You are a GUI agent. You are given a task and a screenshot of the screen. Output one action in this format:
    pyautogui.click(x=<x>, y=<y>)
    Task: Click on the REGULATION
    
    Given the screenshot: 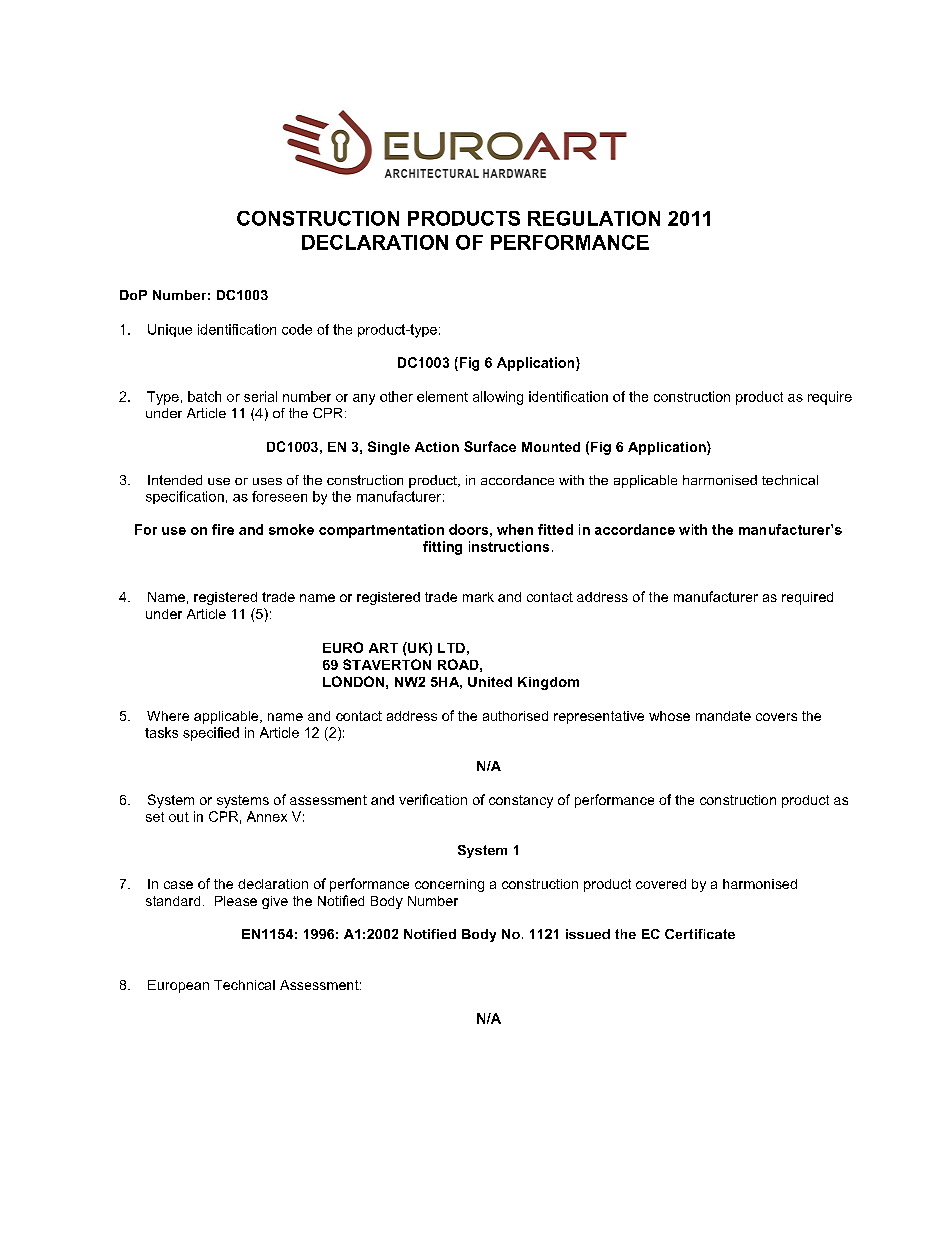 What is the action you would take?
    pyautogui.click(x=594, y=218)
